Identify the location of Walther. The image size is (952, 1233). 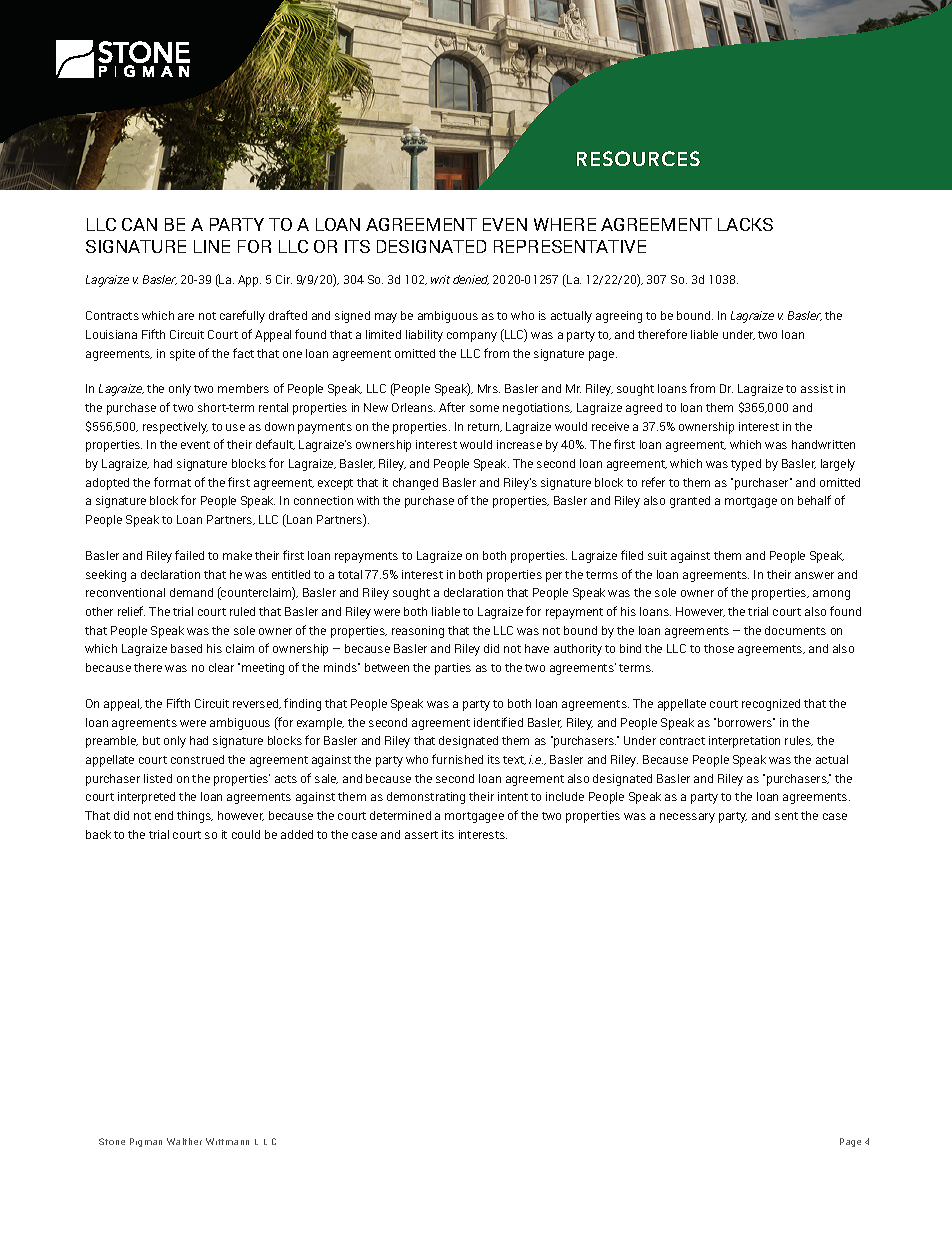
(184, 1141).
